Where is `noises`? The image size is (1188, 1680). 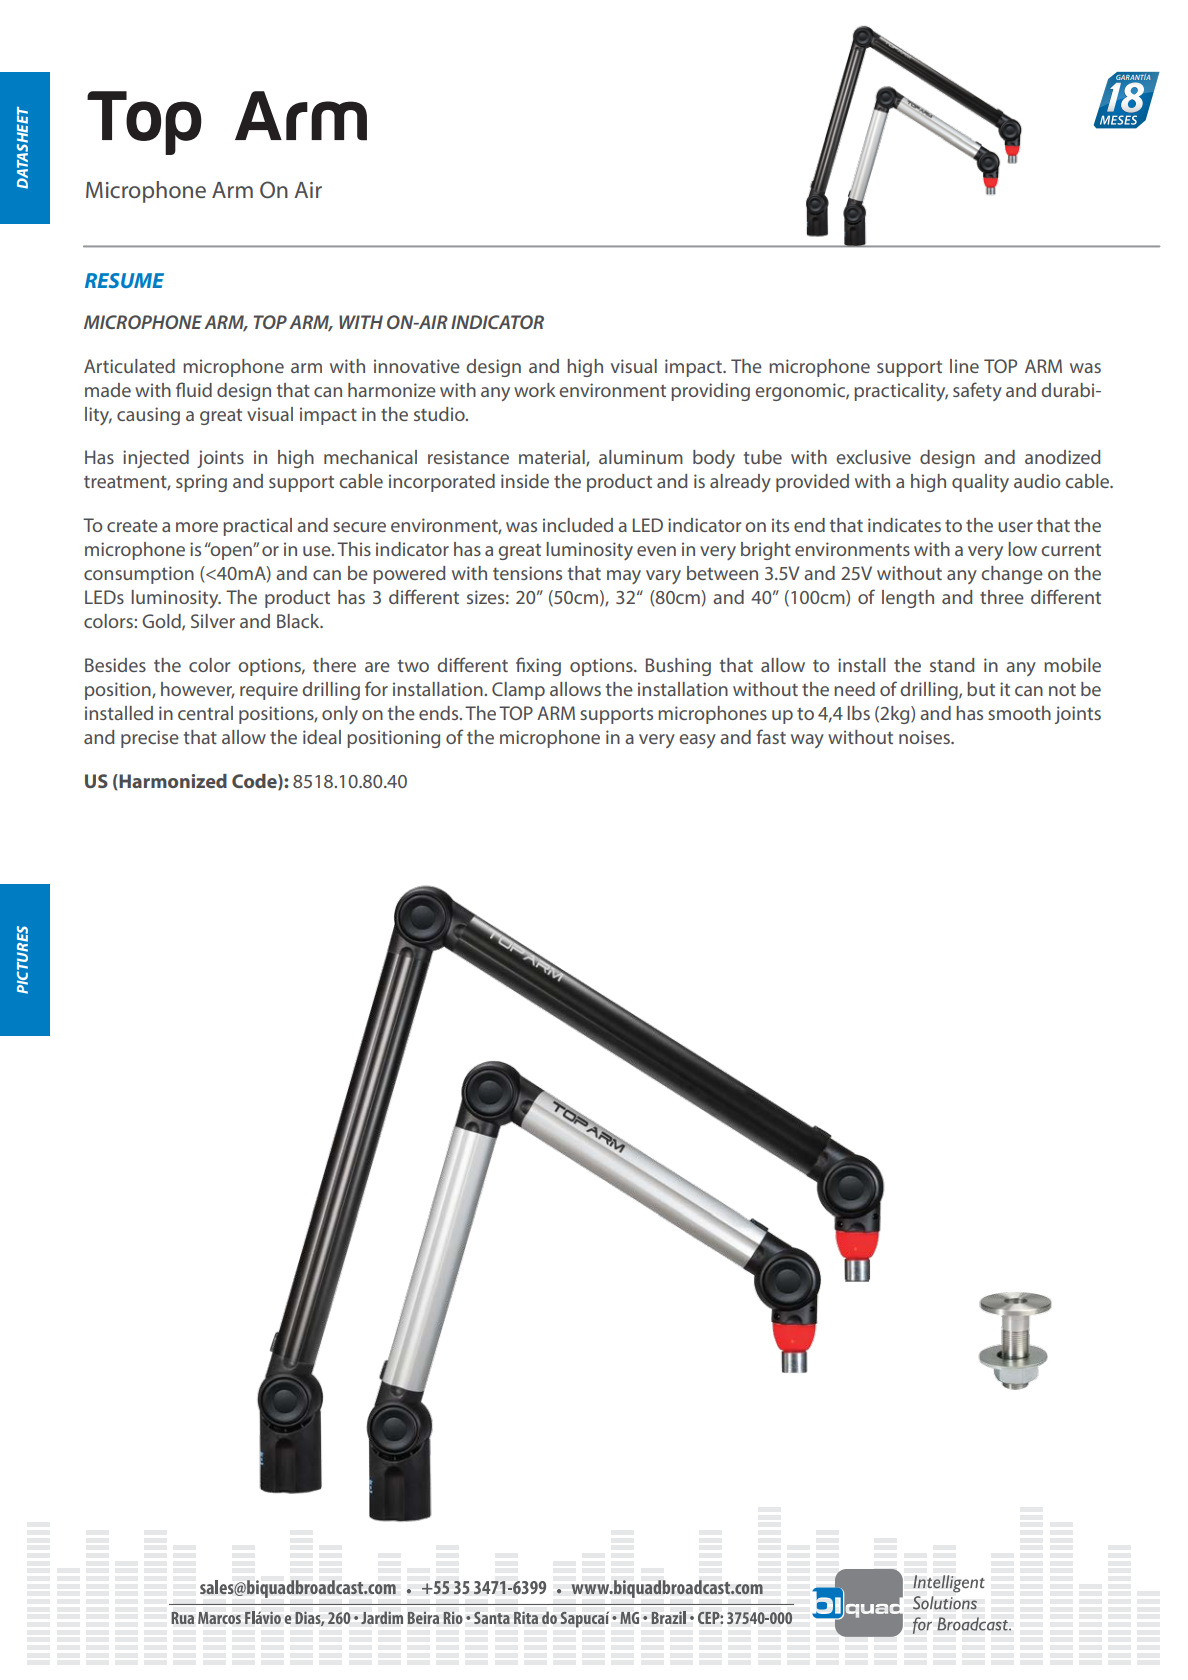 noises is located at coordinates (925, 737).
